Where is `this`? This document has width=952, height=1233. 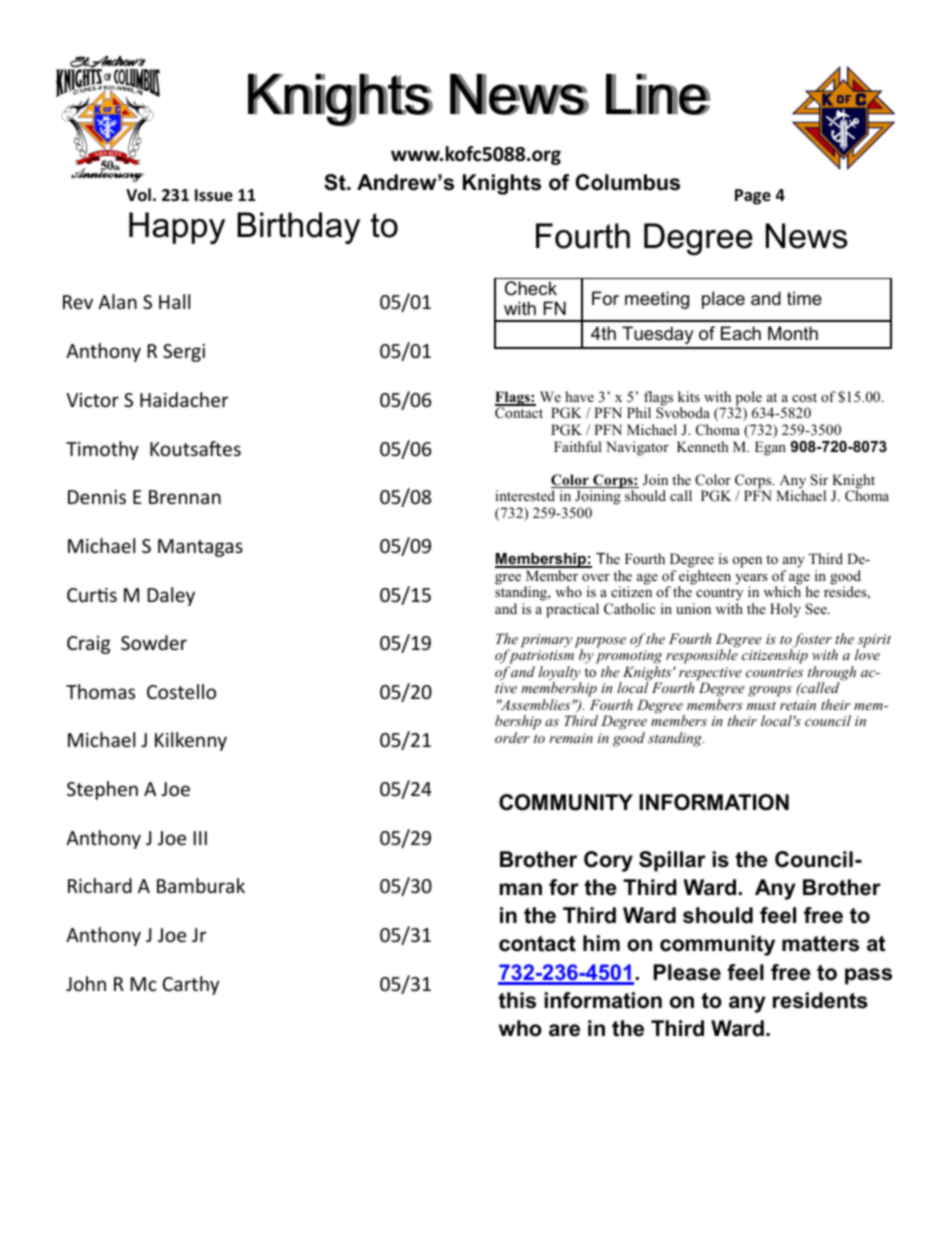 this is located at coordinates (517, 1000).
